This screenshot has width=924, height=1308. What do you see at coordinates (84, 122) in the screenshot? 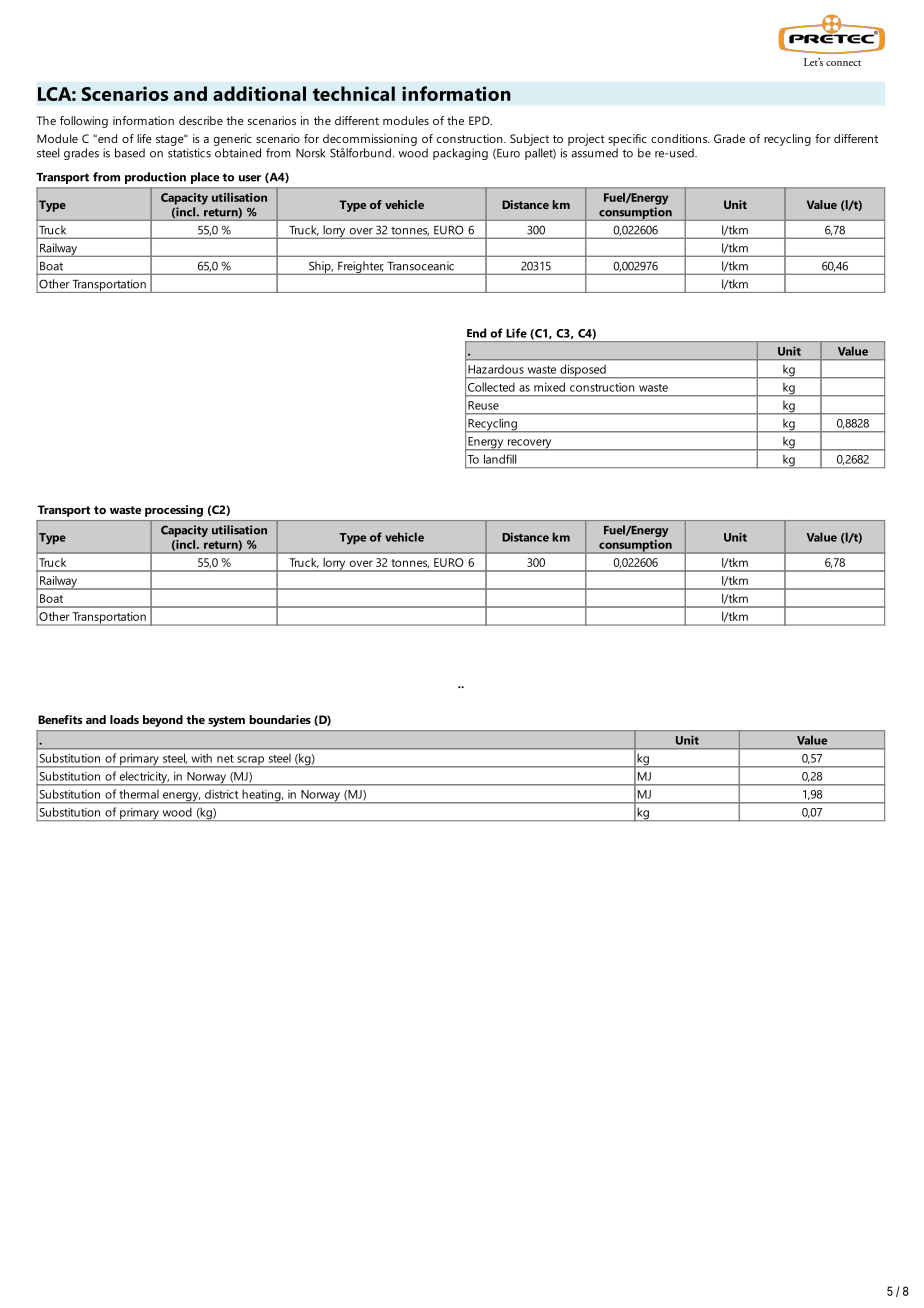
I see `following` at bounding box center [84, 122].
